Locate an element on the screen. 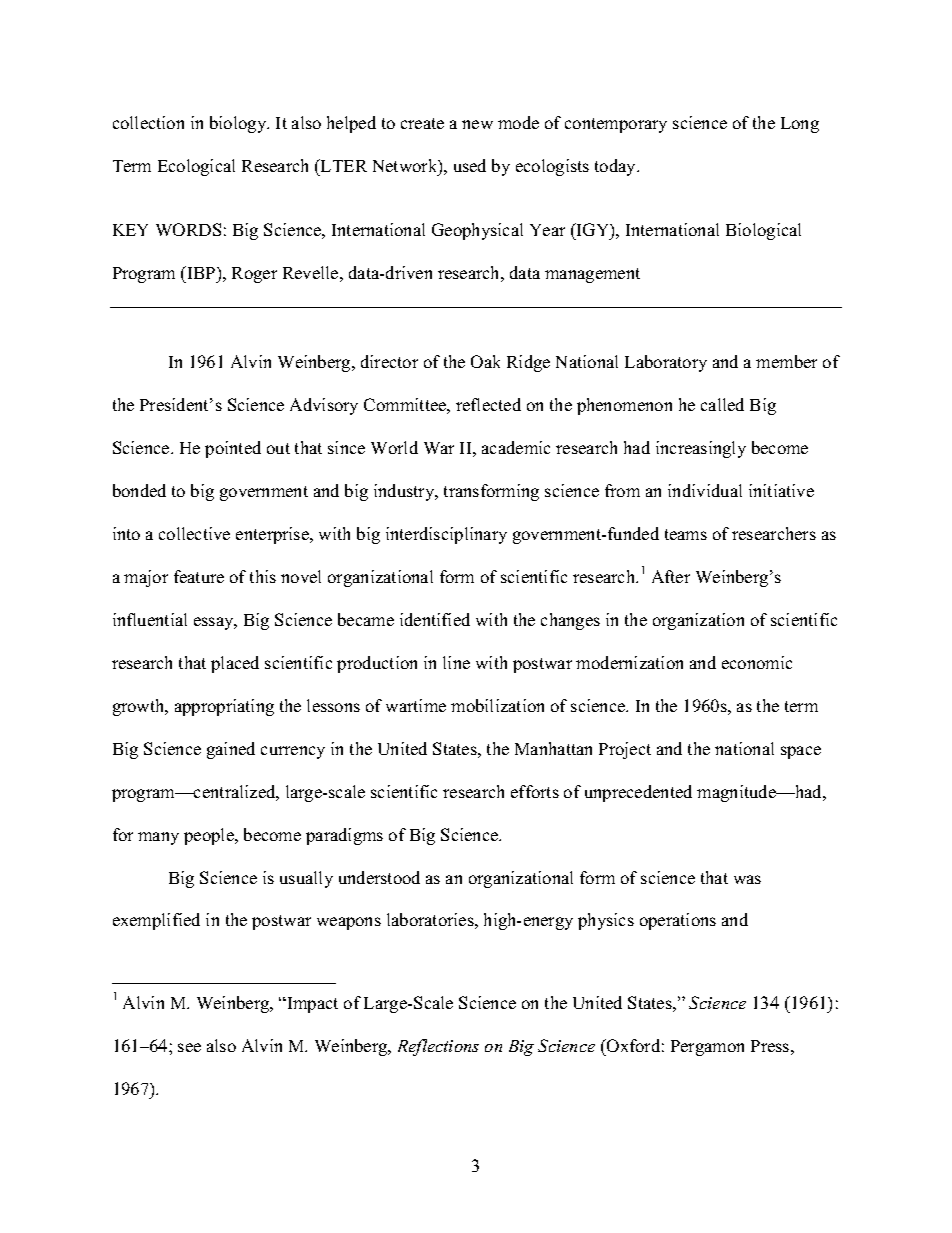  IBP is located at coordinates (201, 272).
